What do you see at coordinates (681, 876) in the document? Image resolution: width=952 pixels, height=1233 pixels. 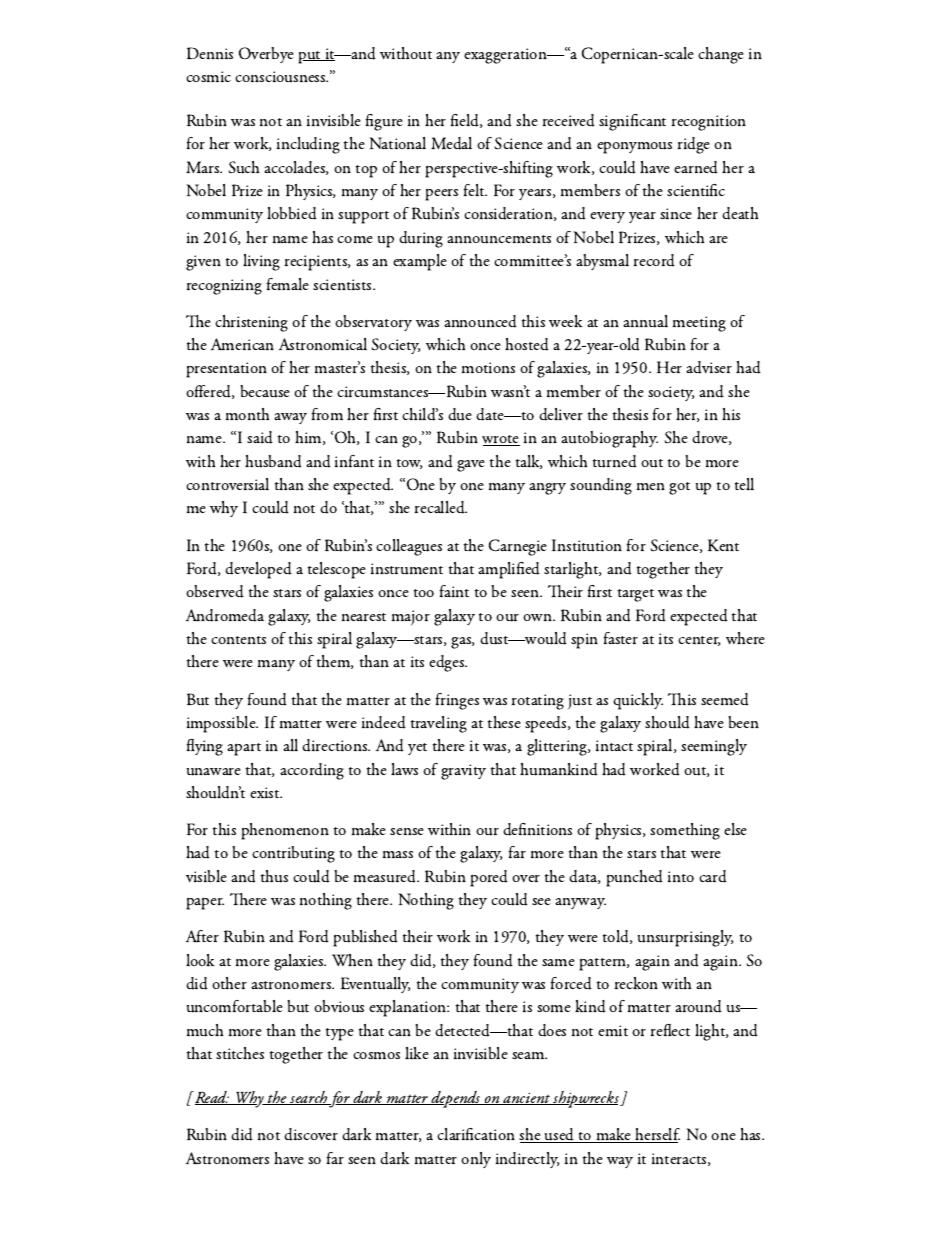 I see `into` at bounding box center [681, 876].
